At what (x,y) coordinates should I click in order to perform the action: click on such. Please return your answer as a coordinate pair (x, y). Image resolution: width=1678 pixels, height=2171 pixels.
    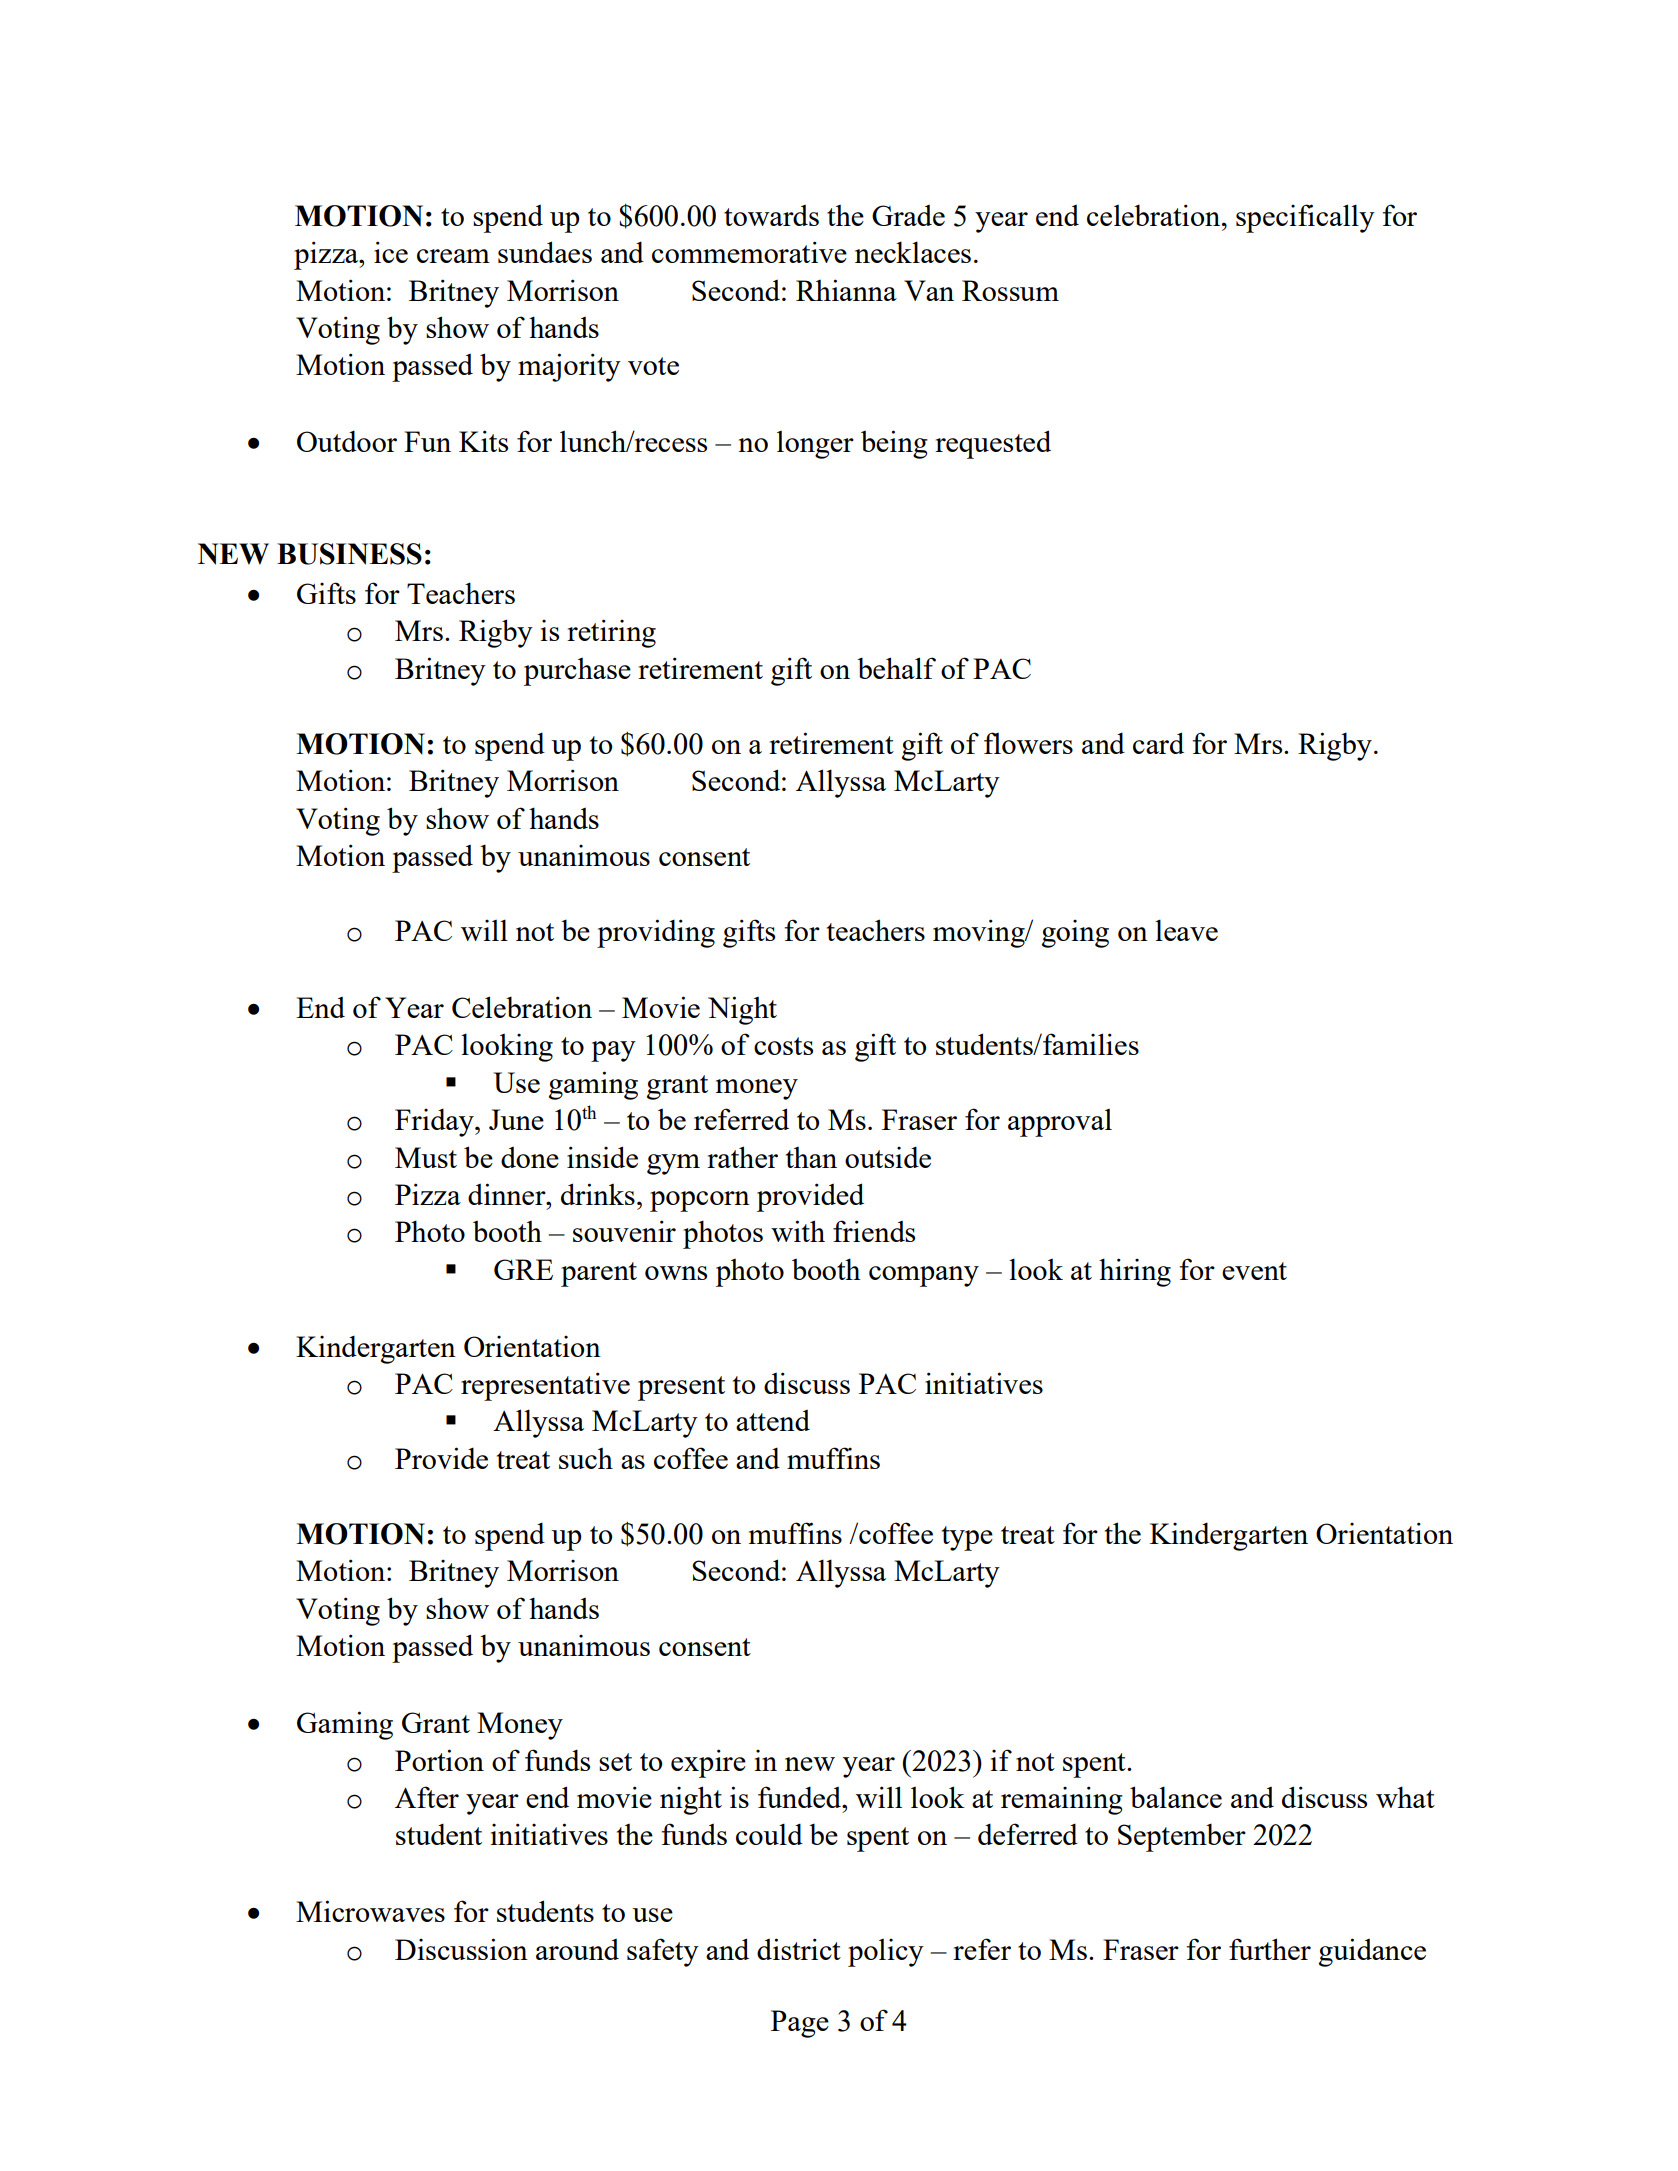
    Looking at the image, I should click on (586, 1458).
